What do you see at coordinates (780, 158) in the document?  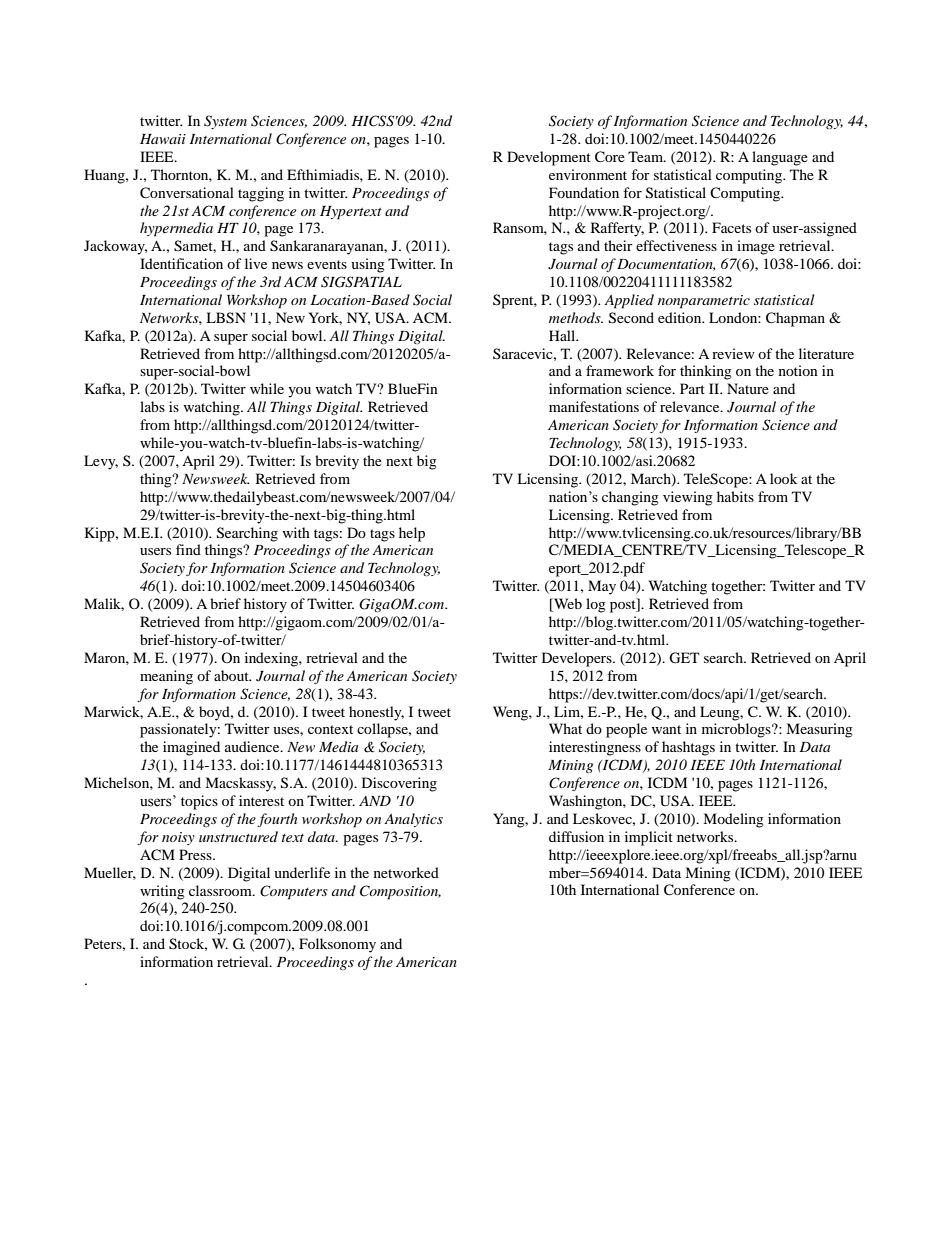 I see `language` at bounding box center [780, 158].
